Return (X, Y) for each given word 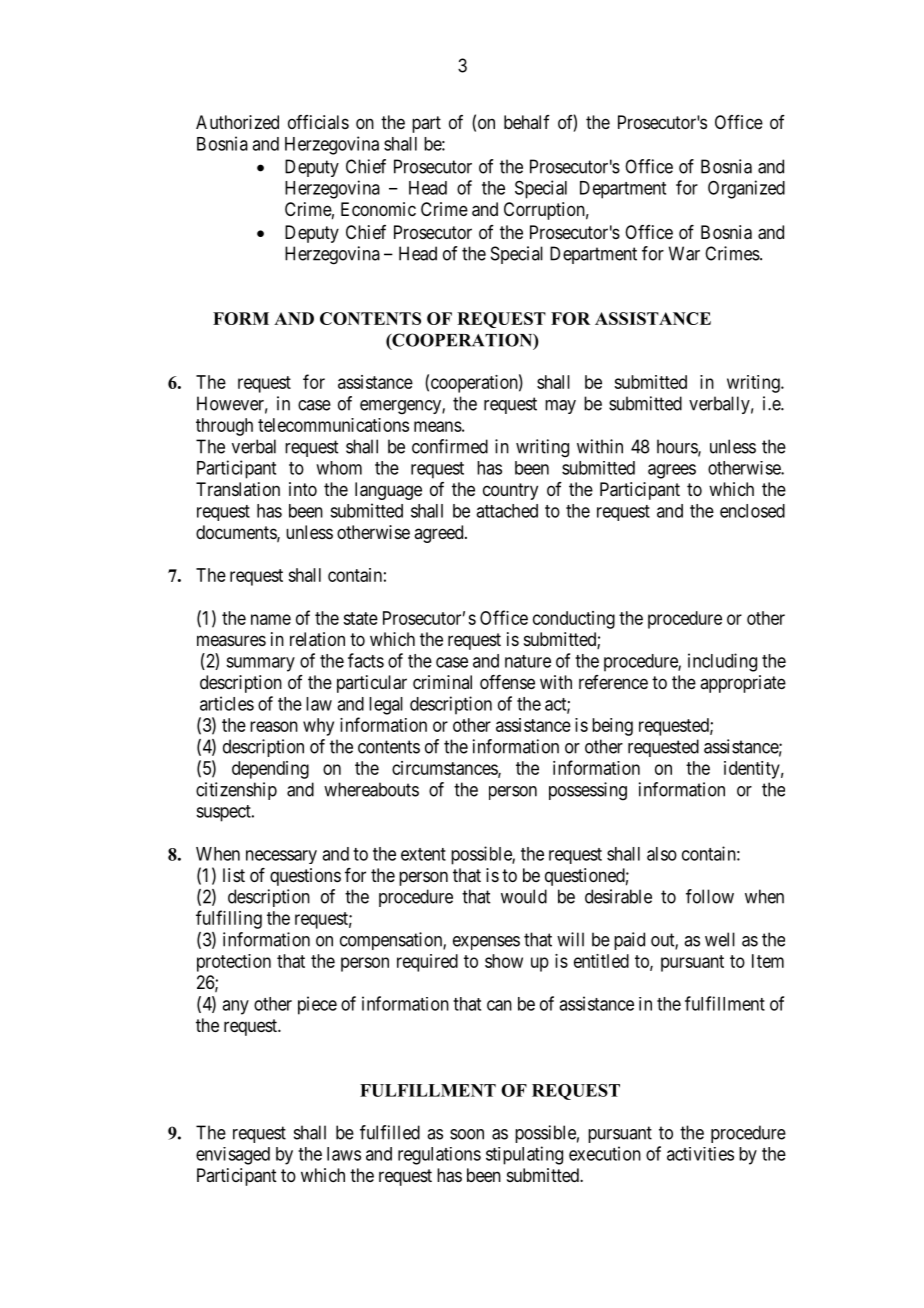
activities (700, 1154)
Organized (746, 189)
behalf (527, 122)
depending (270, 770)
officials (318, 122)
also (662, 854)
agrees (672, 471)
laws (344, 1154)
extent (423, 854)
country (510, 491)
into (303, 489)
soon (467, 1134)
